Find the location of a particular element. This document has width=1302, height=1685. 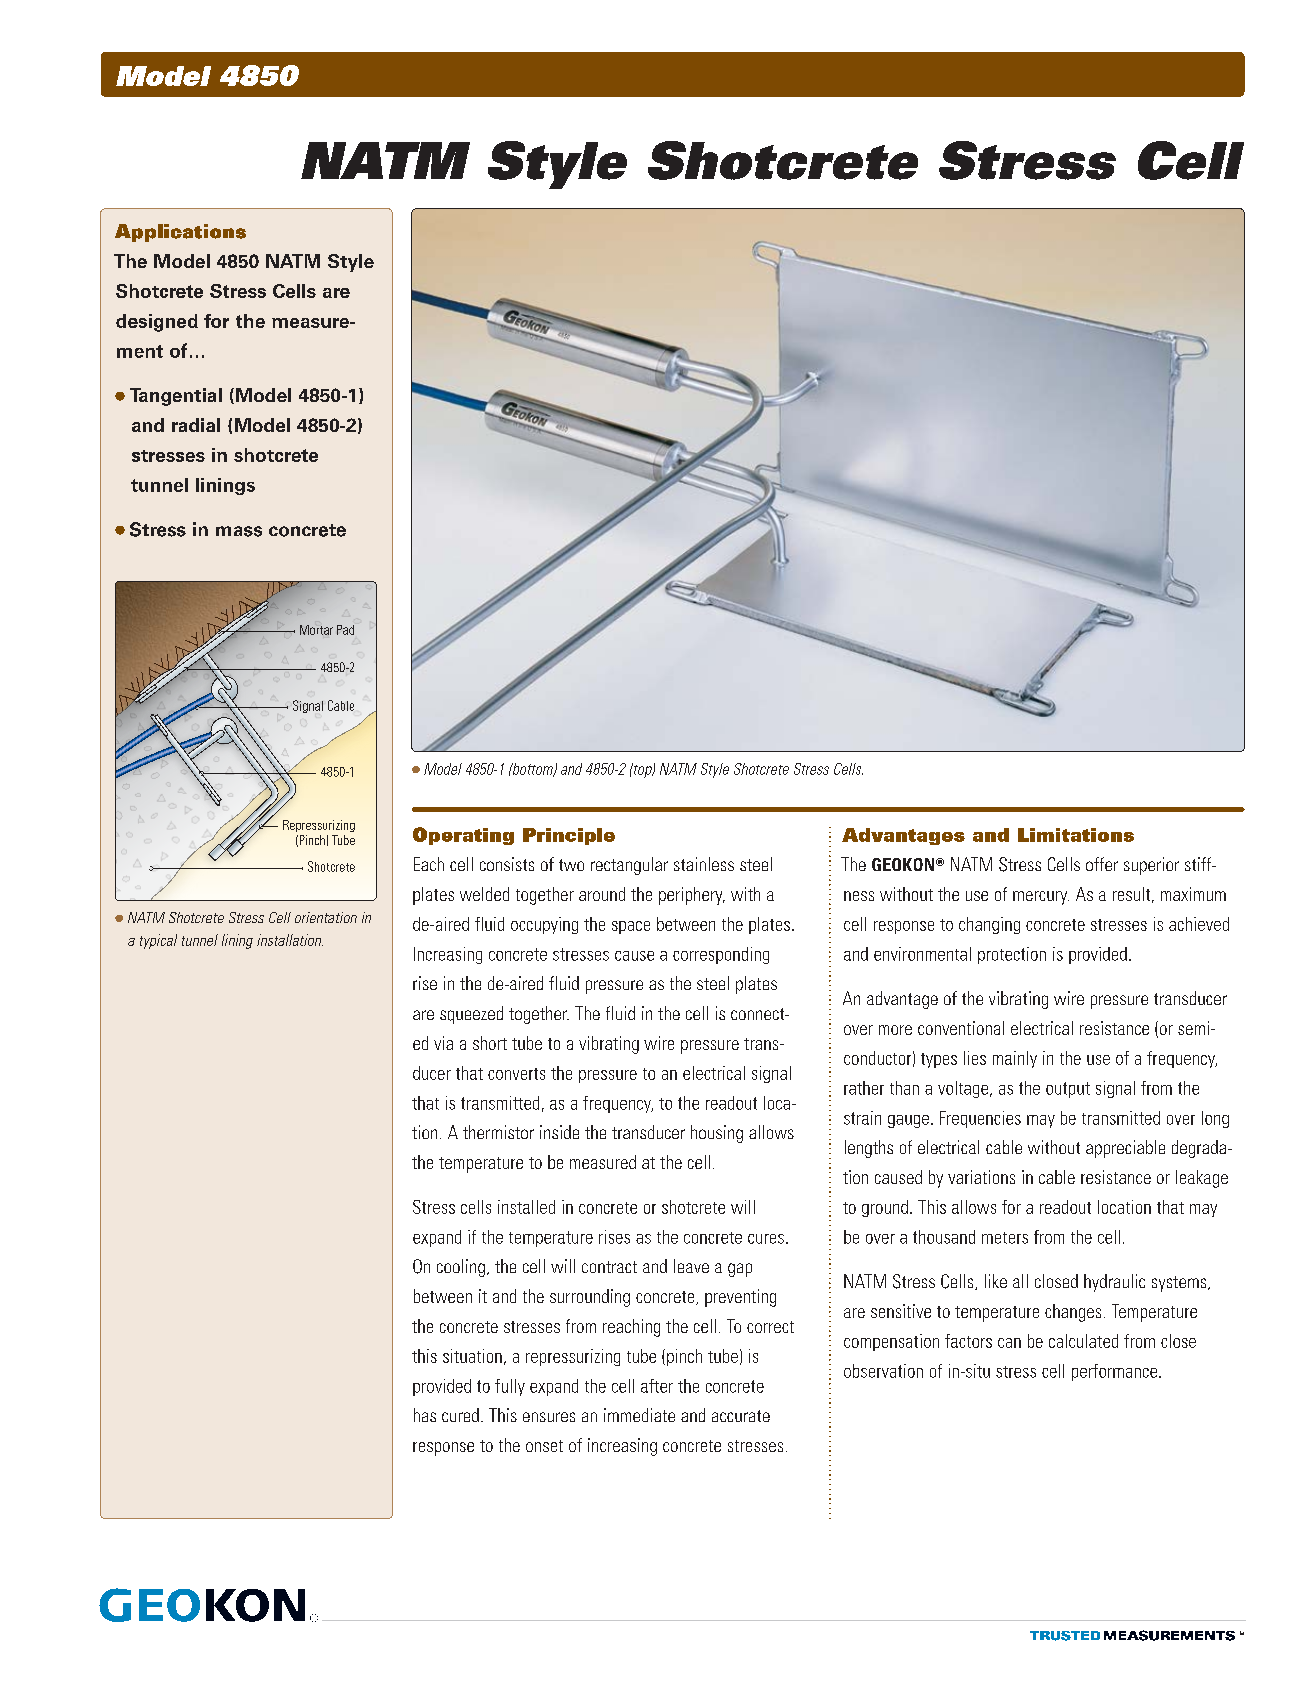

Pad is located at coordinates (345, 630).
